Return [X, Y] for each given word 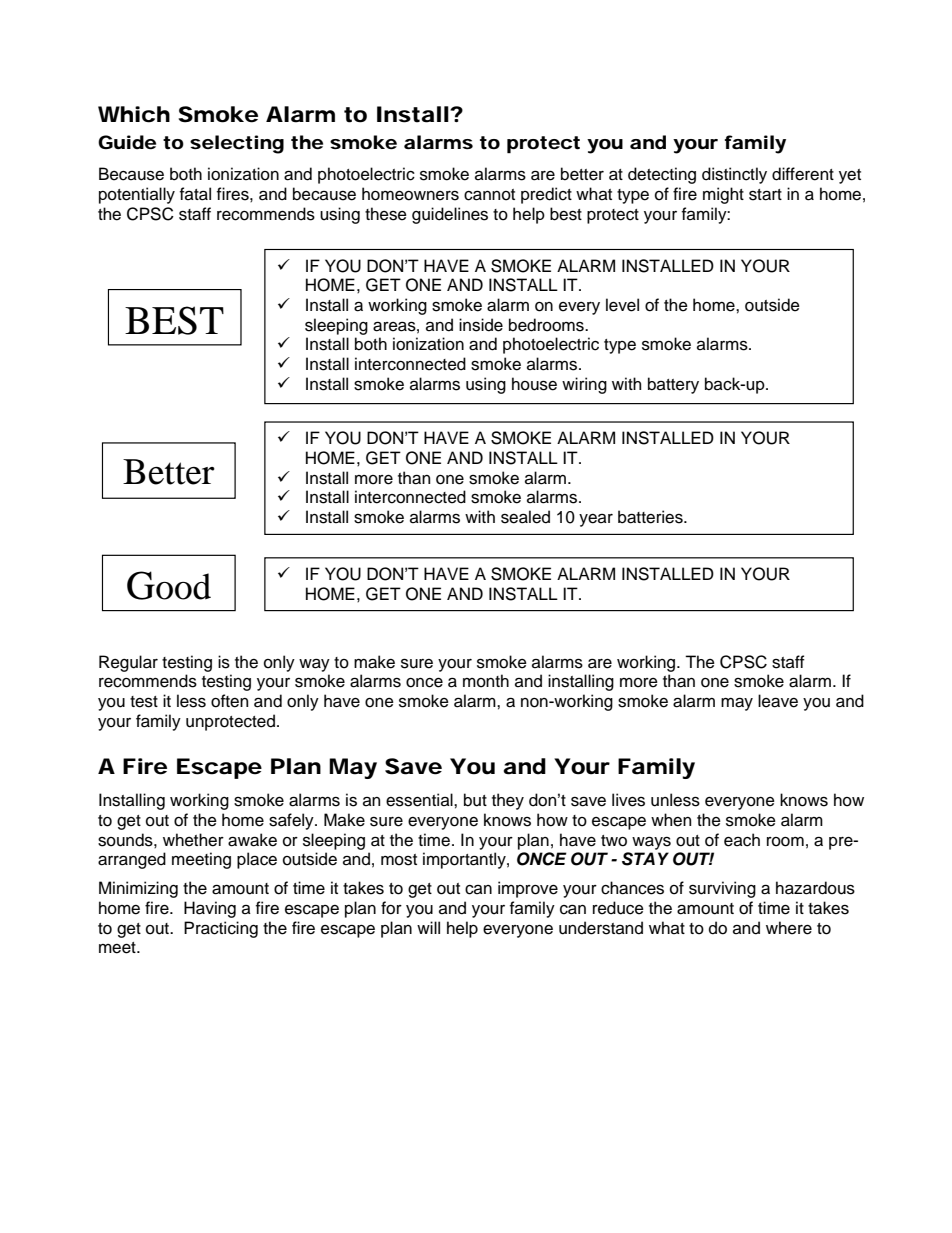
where [789, 928]
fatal [195, 194]
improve [528, 889]
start [765, 195]
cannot [489, 195]
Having [210, 909]
